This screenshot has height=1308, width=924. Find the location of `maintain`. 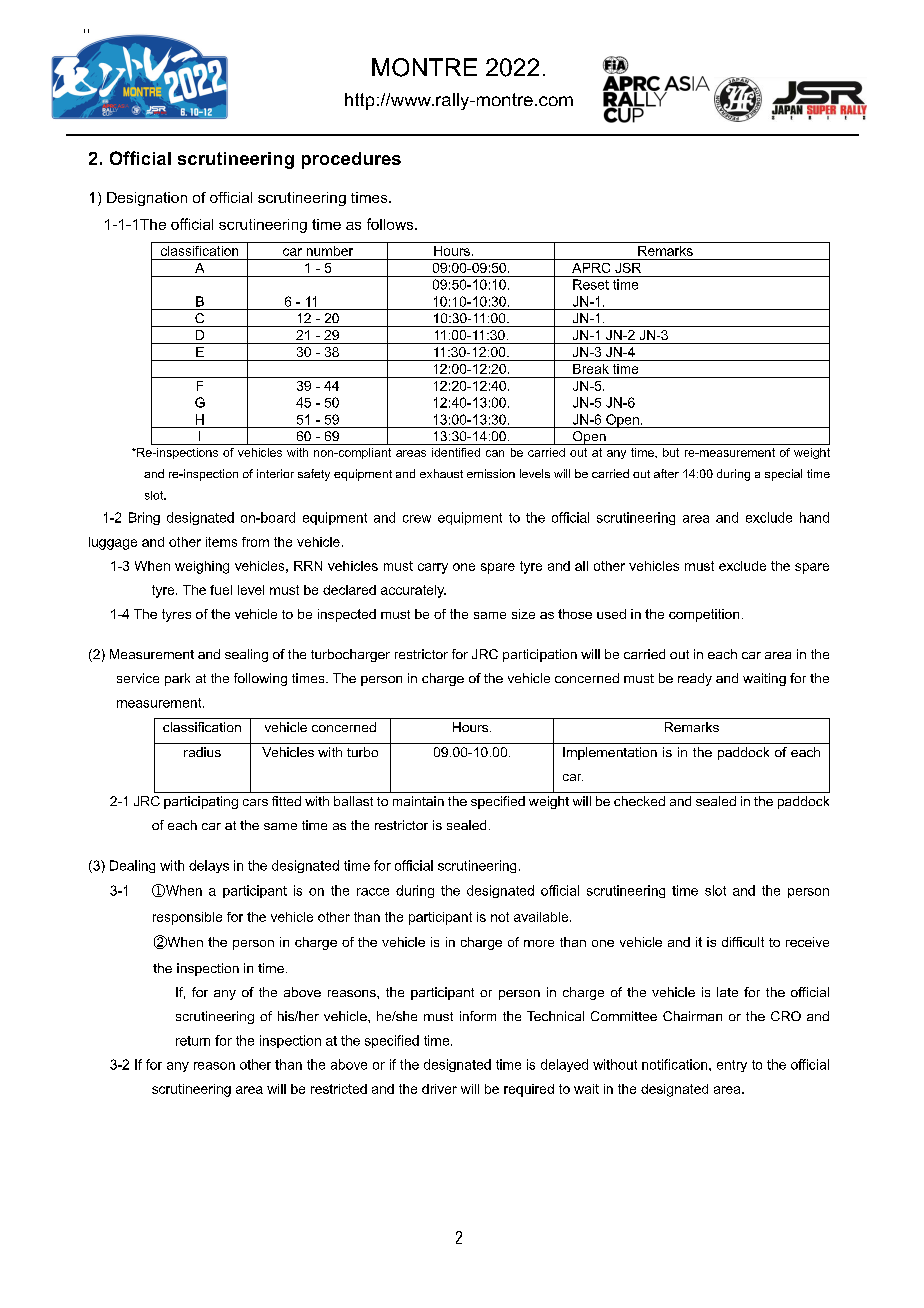

maintain is located at coordinates (418, 801).
